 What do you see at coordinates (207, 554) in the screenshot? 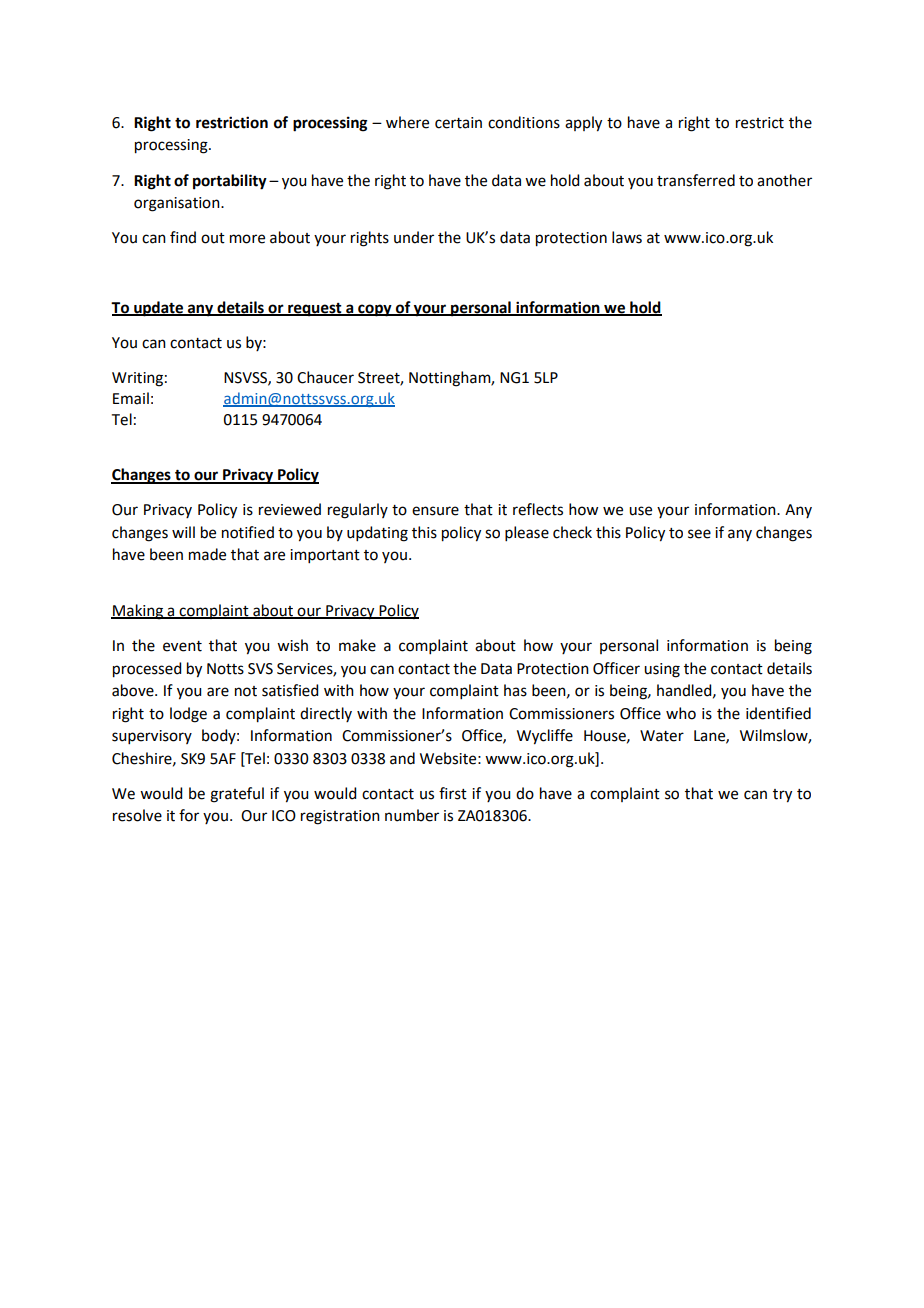
I see `made` at bounding box center [207, 554].
